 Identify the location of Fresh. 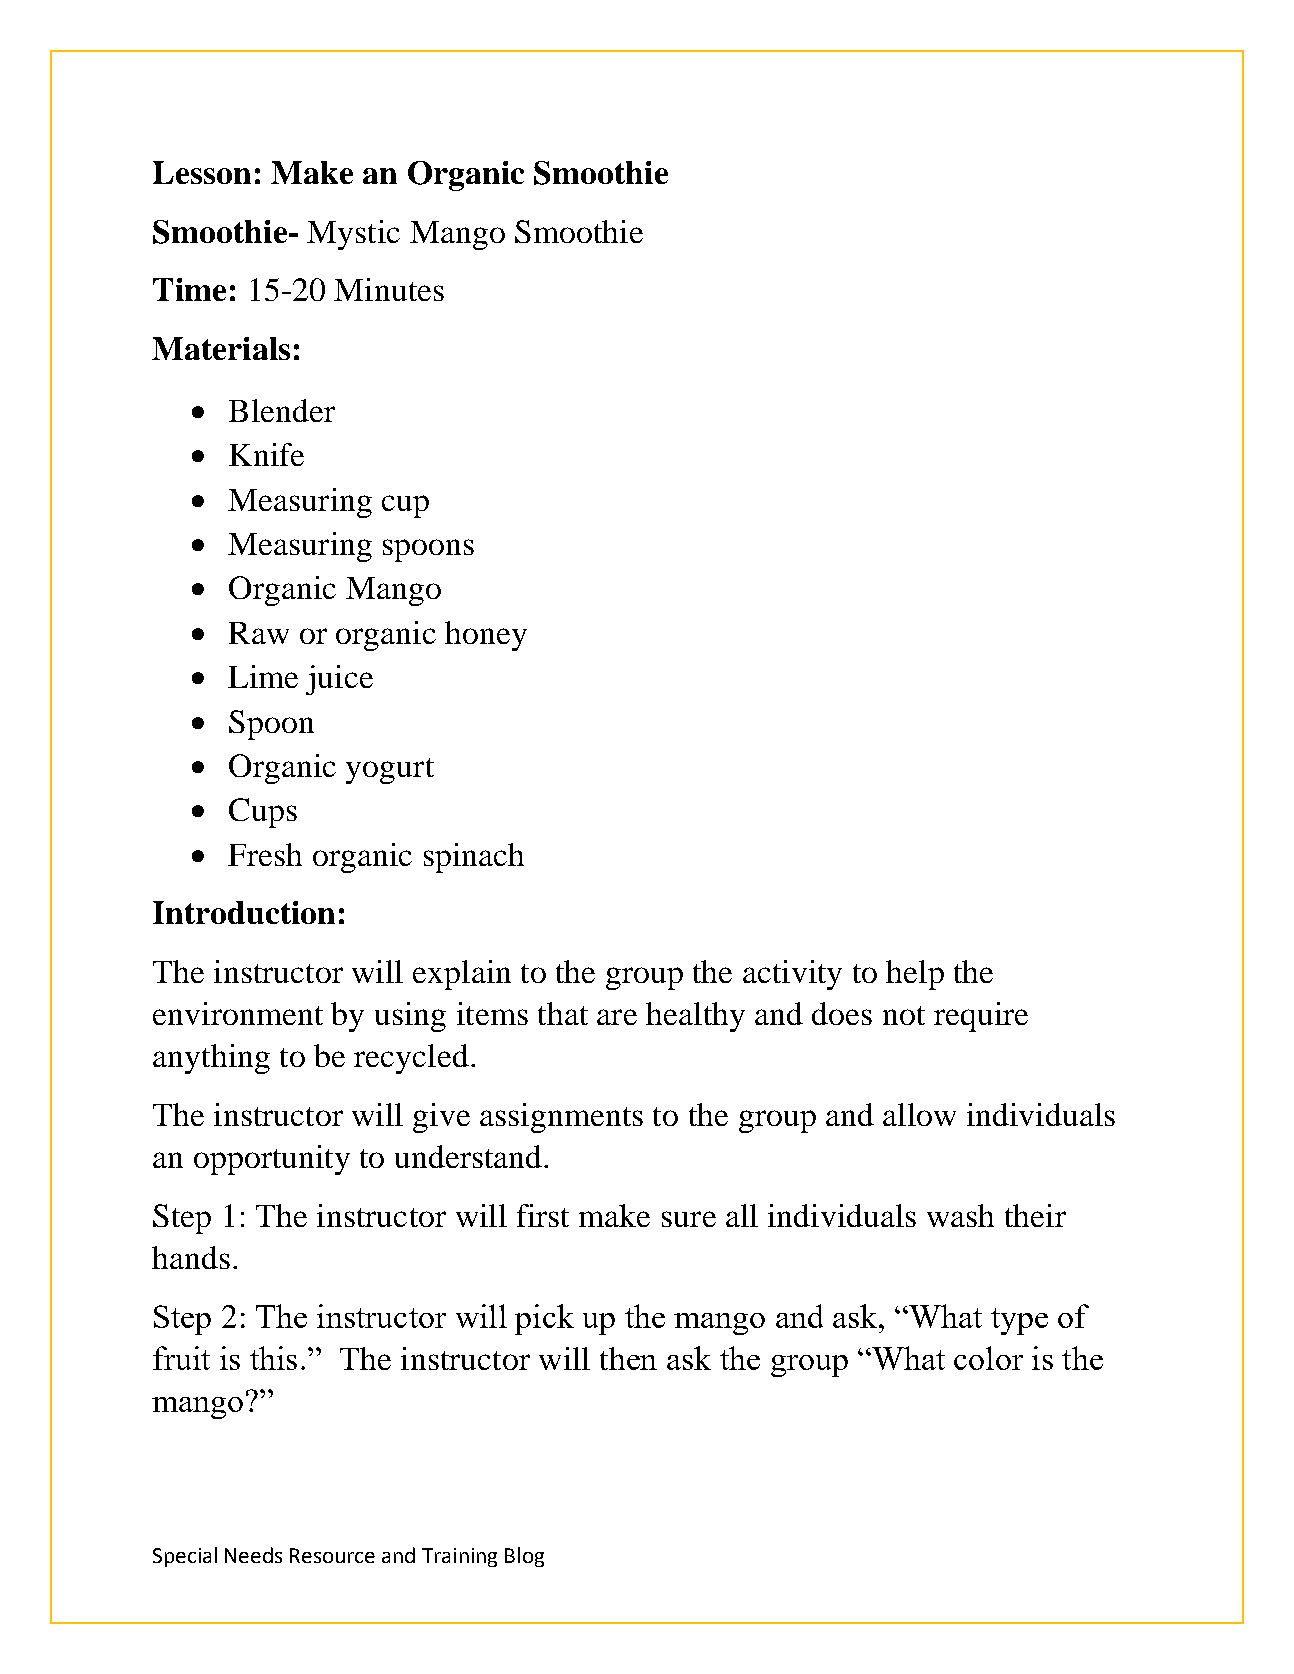
(265, 854).
